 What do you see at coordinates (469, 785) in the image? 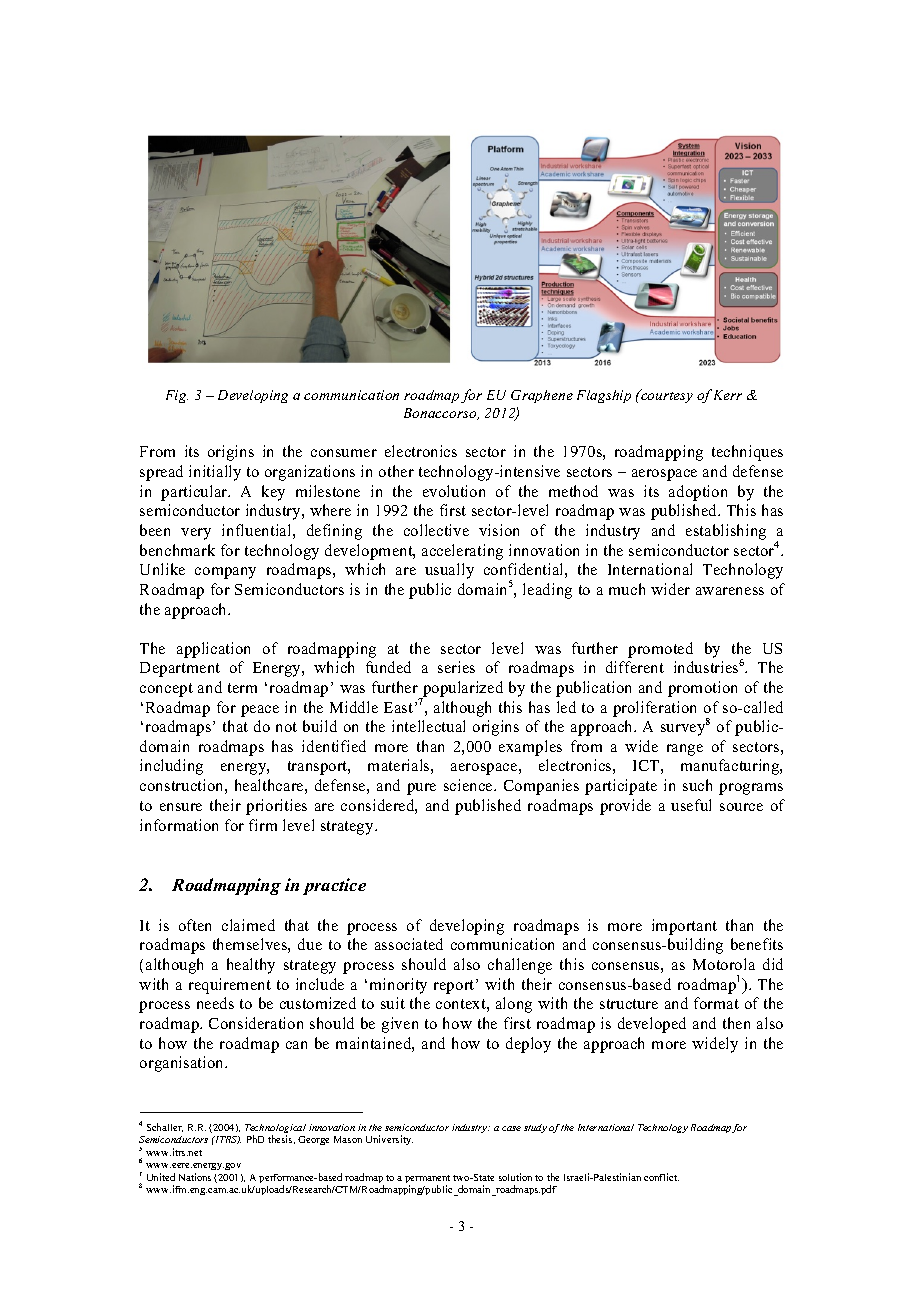
I see `science` at bounding box center [469, 785].
